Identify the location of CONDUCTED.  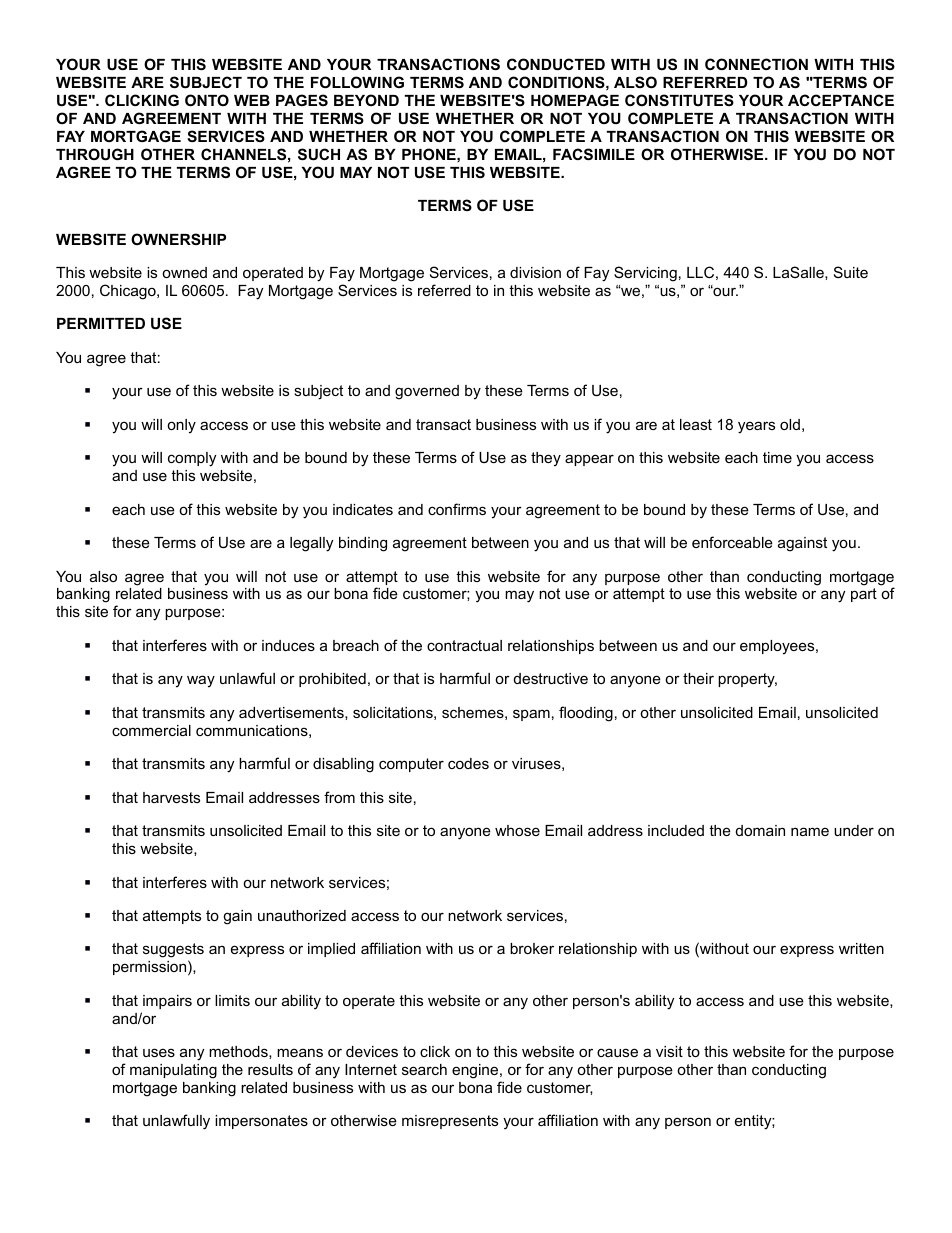
(556, 64).
